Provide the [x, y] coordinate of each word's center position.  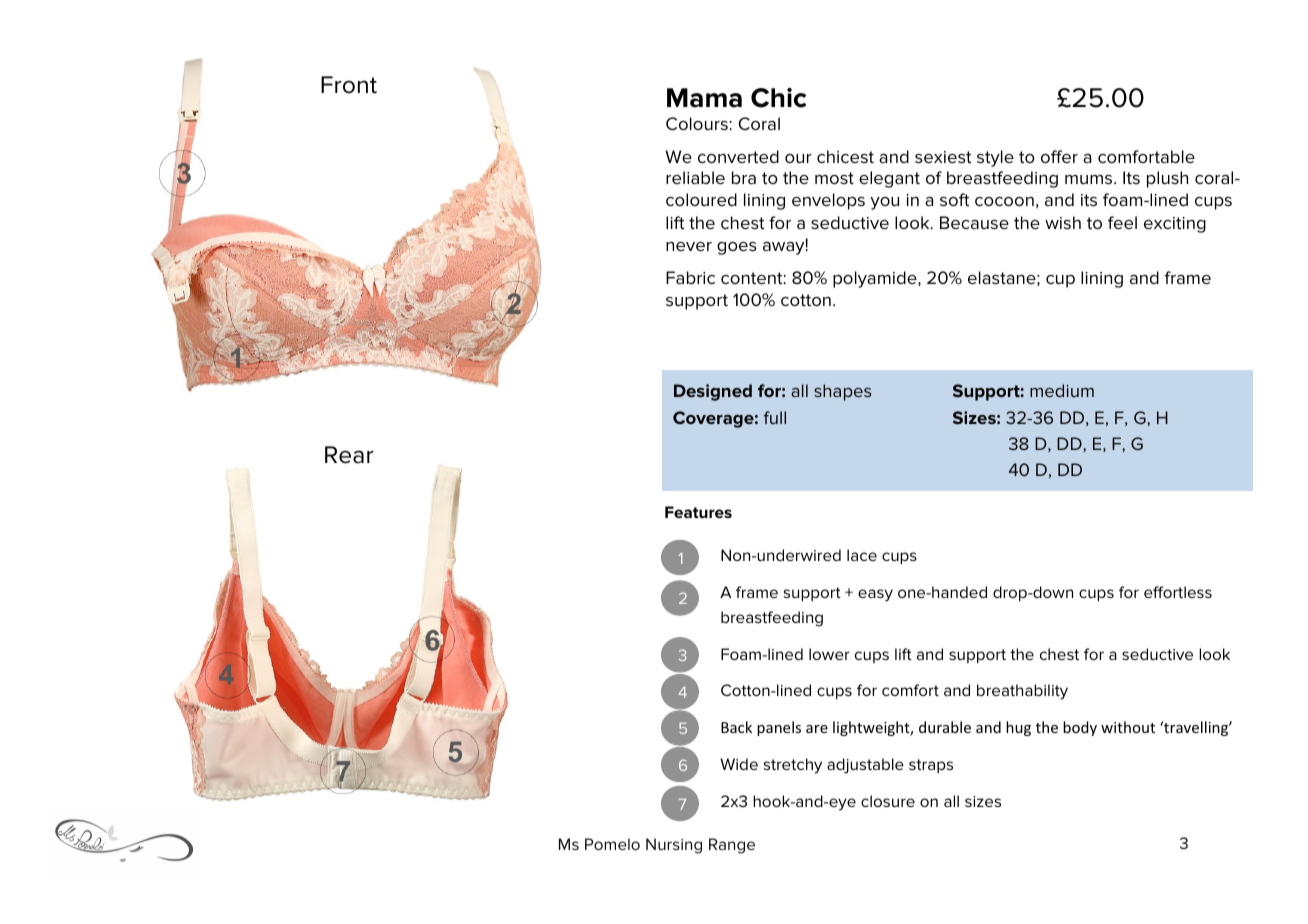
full [775, 417]
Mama [704, 98]
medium [1062, 390]
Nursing [674, 846]
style [995, 158]
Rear [349, 455]
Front [349, 85]
